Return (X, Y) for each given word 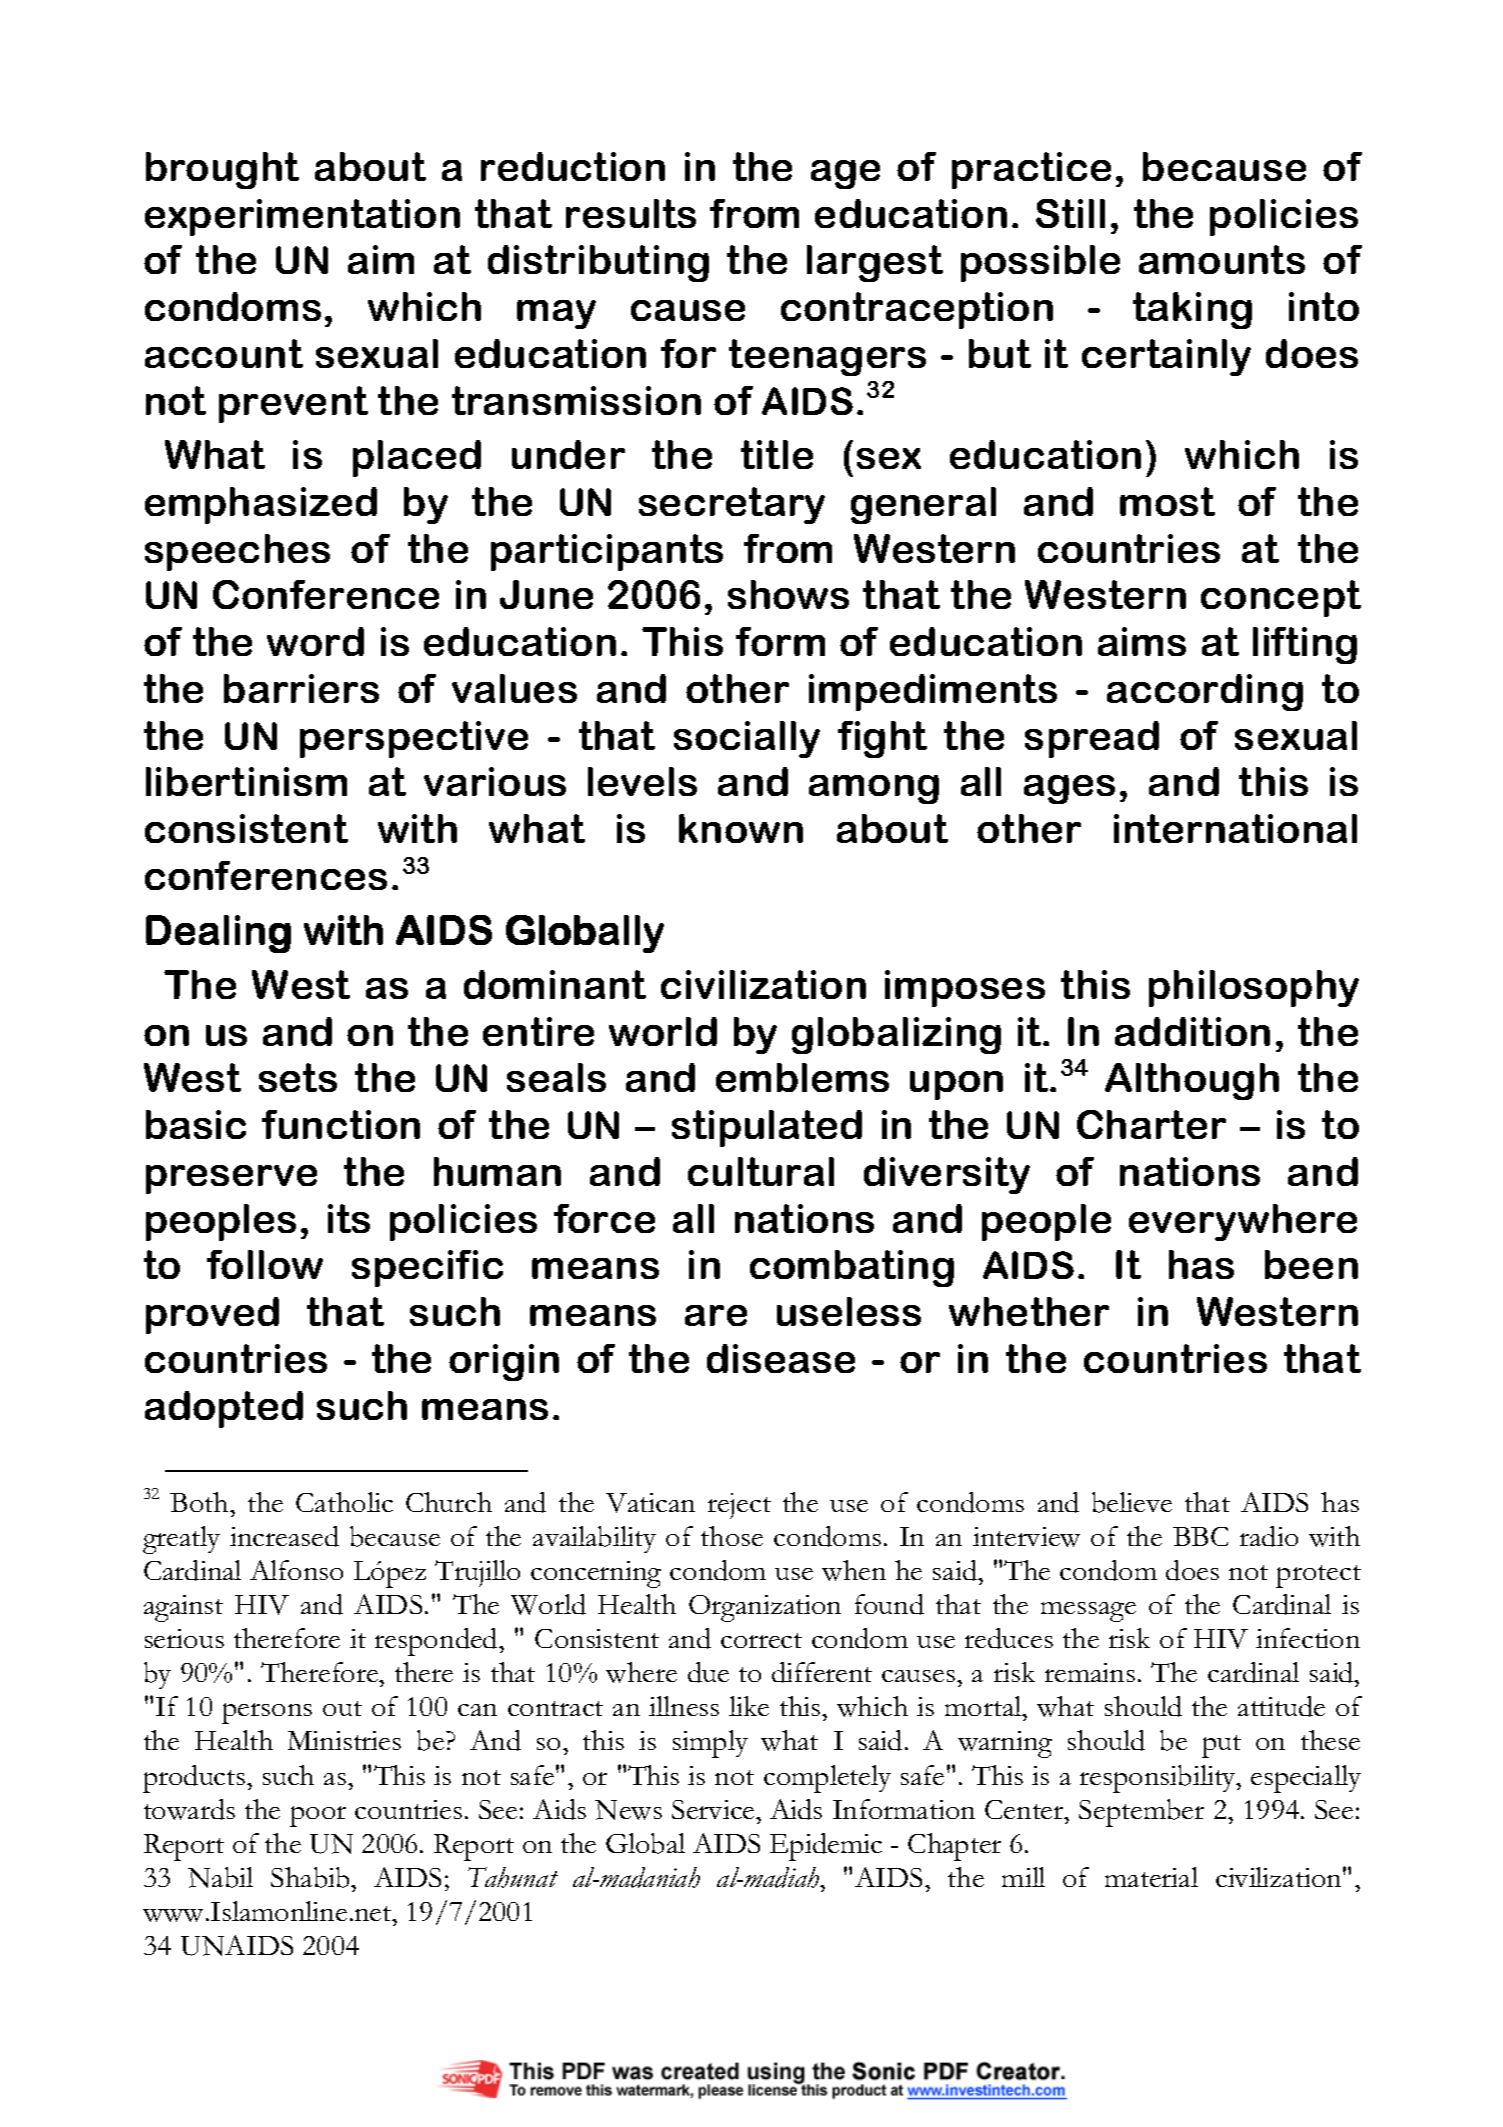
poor (318, 1816)
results (631, 213)
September (1141, 1813)
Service (714, 1809)
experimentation (302, 217)
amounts (1222, 259)
